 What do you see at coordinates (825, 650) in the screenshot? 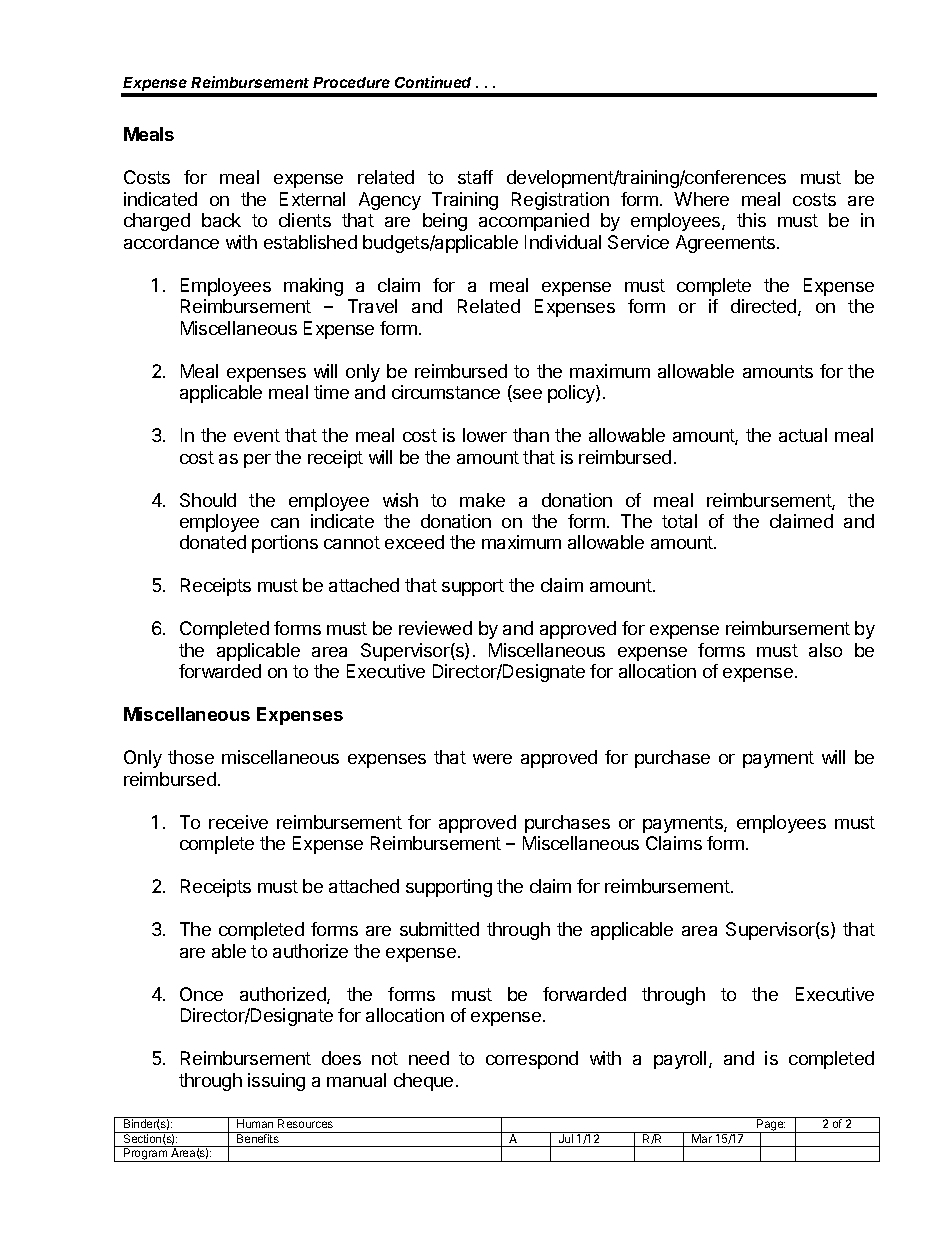
I see `also` at bounding box center [825, 650].
